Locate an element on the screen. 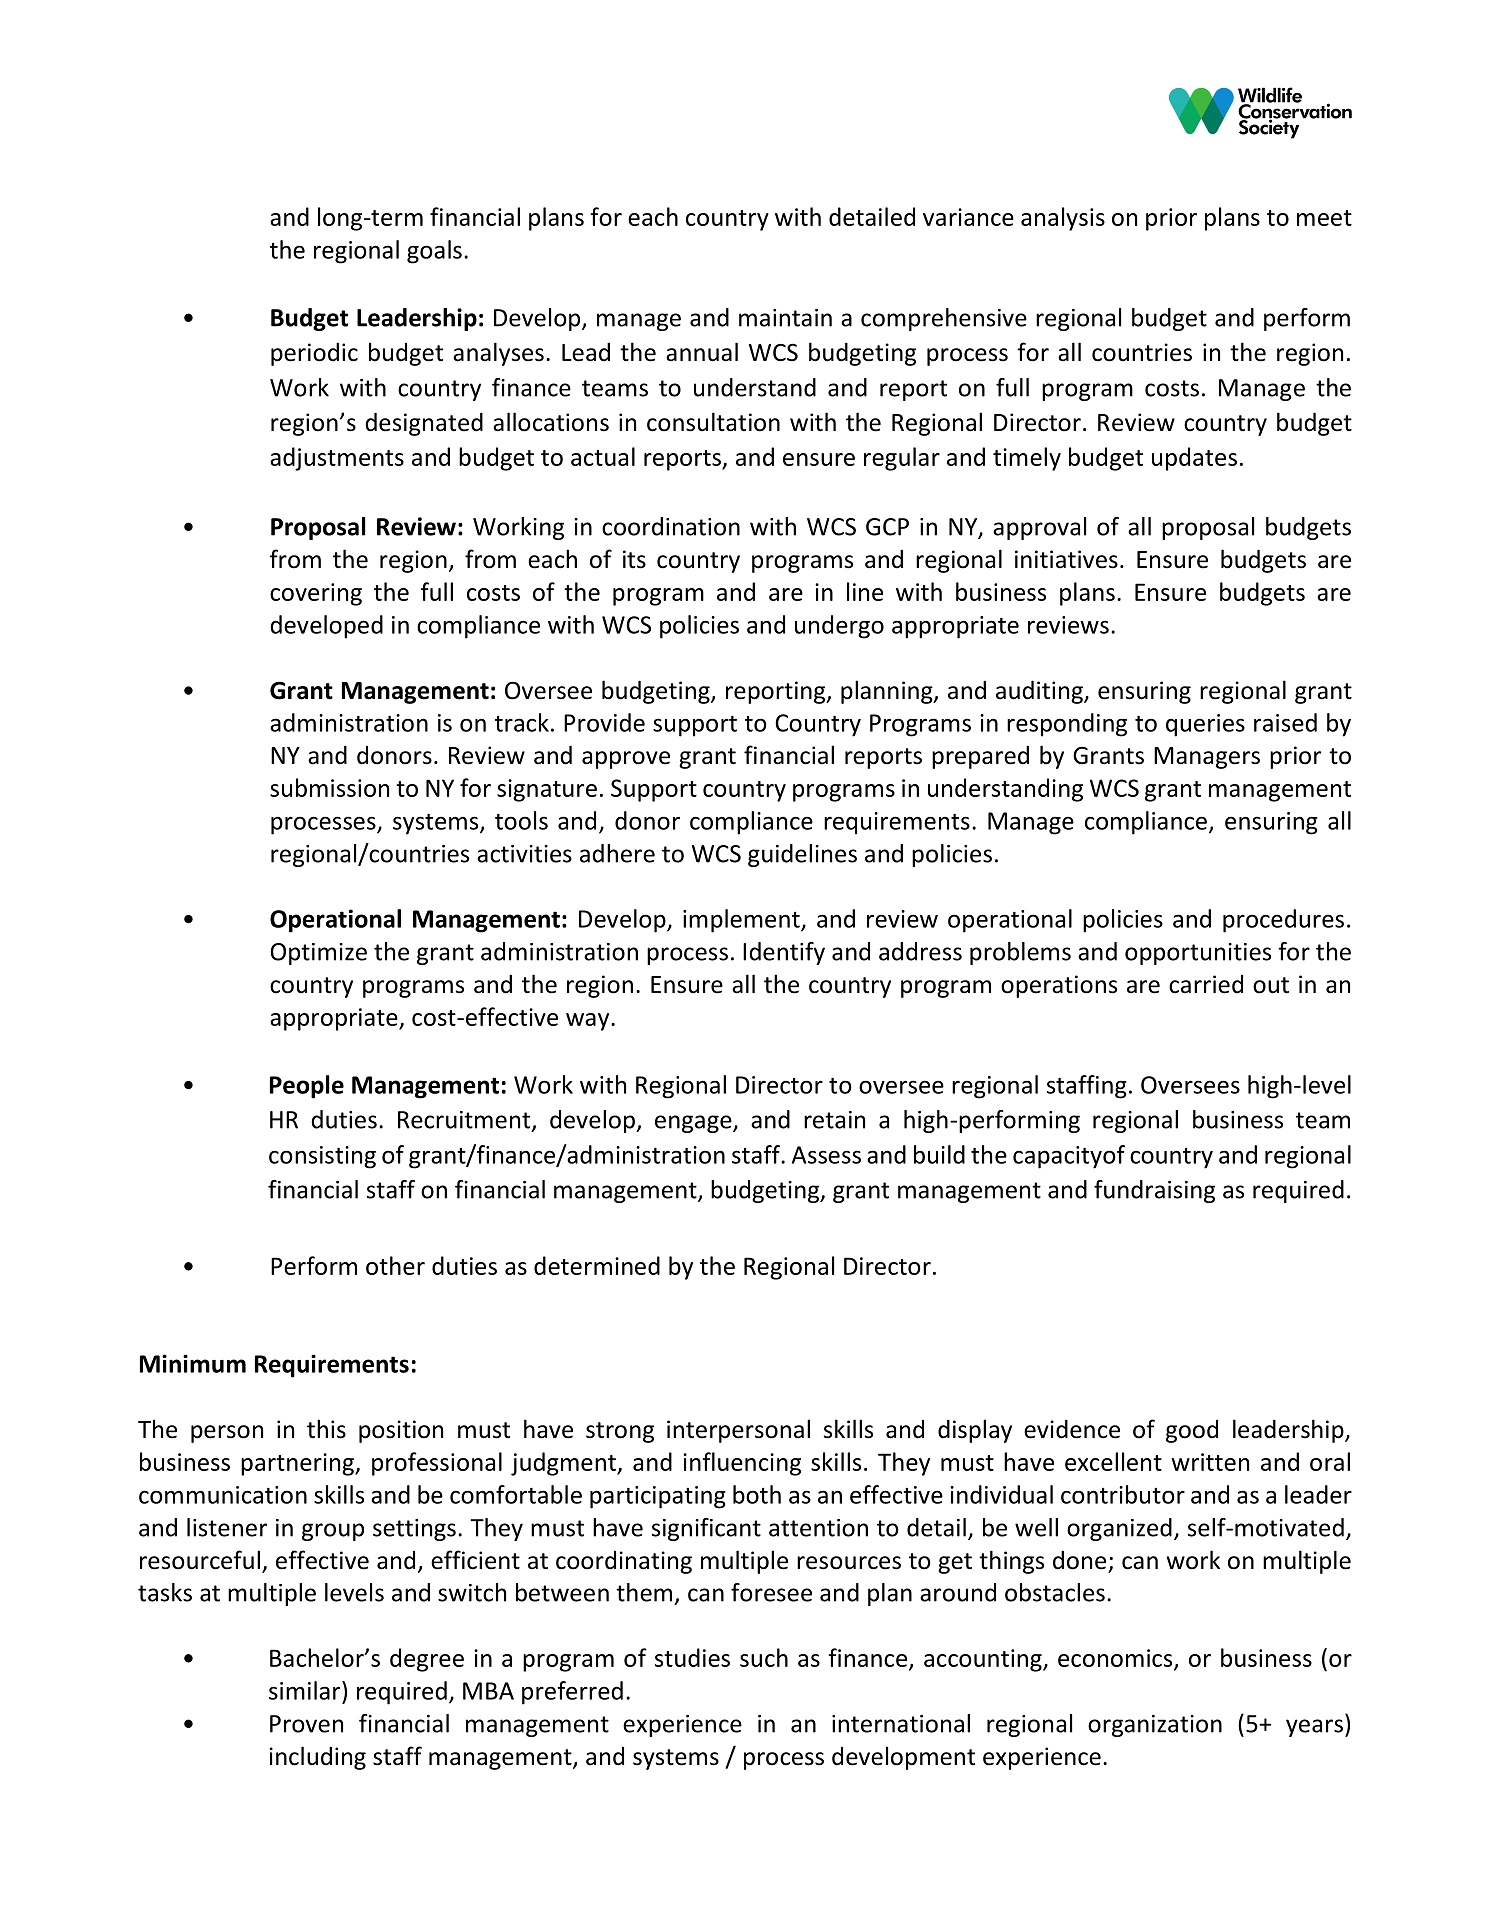 This screenshot has width=1490, height=1928. Identify is located at coordinates (784, 953).
